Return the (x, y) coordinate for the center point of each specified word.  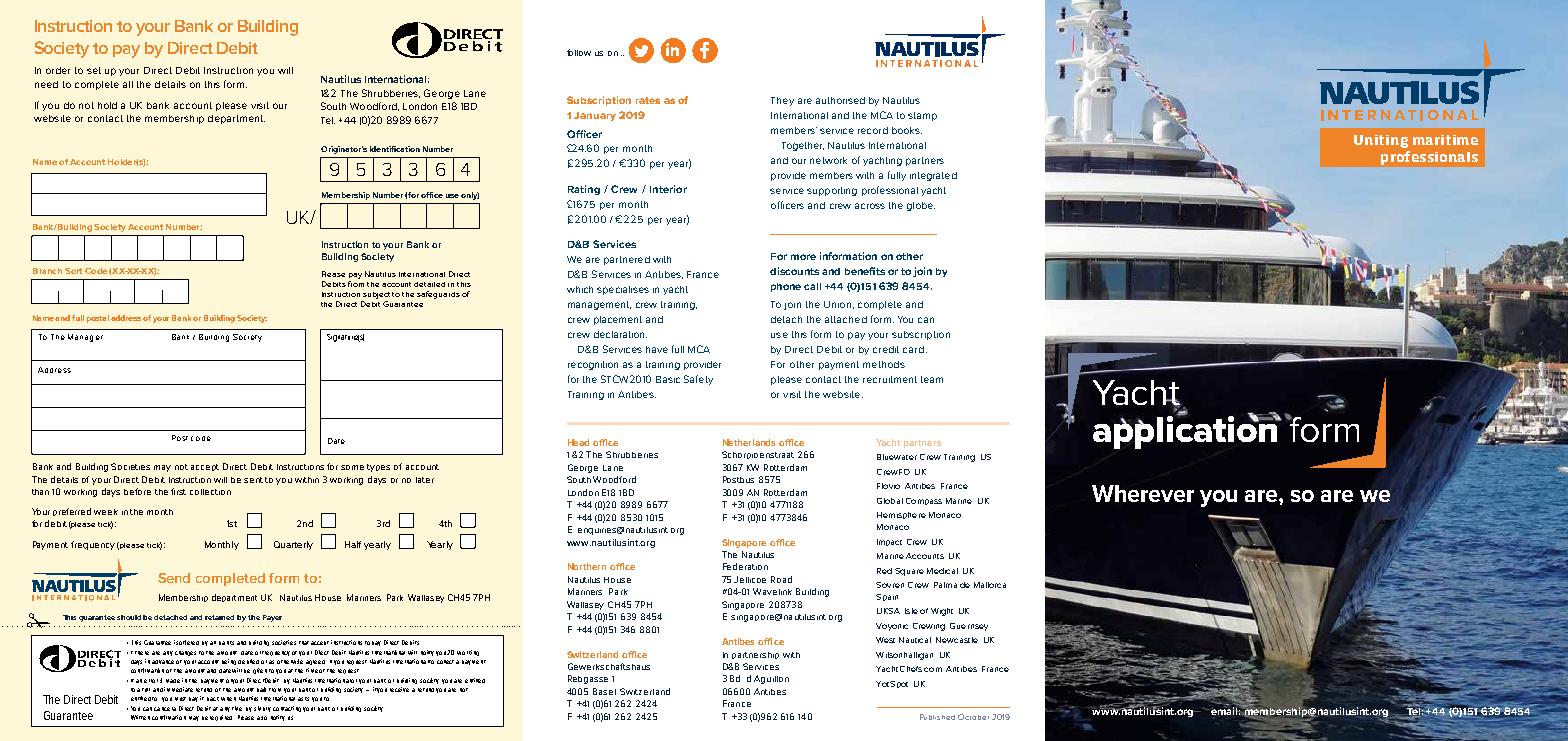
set (94, 70)
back (213, 699)
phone (786, 287)
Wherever (1143, 493)
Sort (73, 271)
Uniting (1381, 141)
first (178, 491)
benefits (865, 271)
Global (890, 501)
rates (648, 100)
